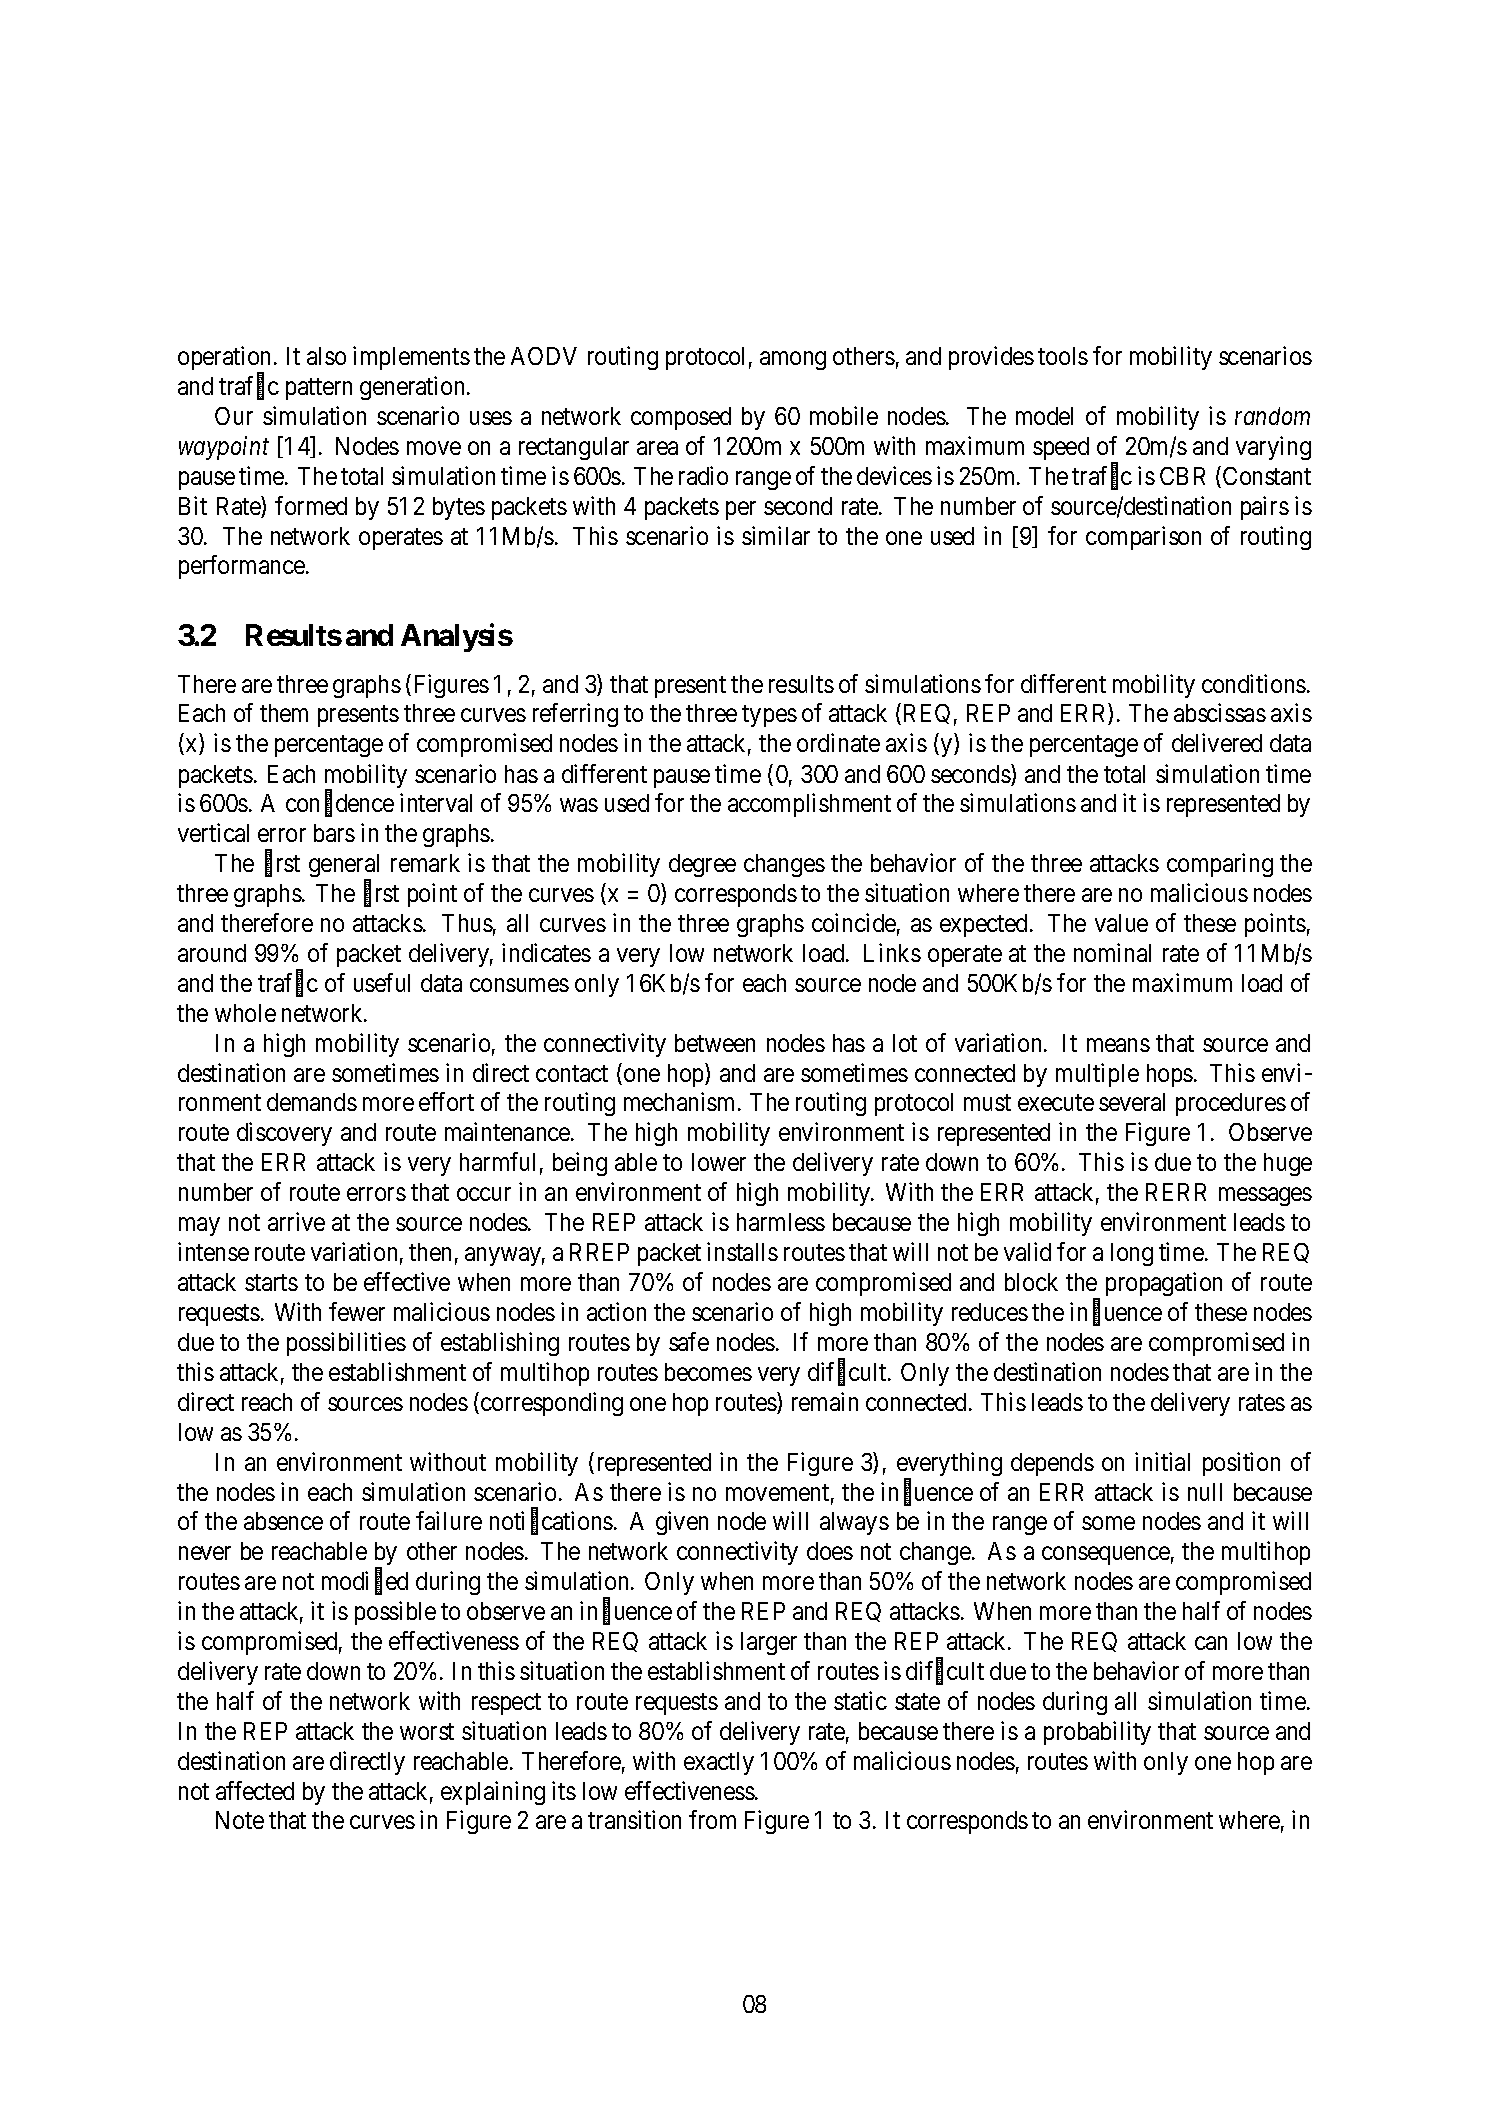  I want to click on effort, so click(446, 1101).
